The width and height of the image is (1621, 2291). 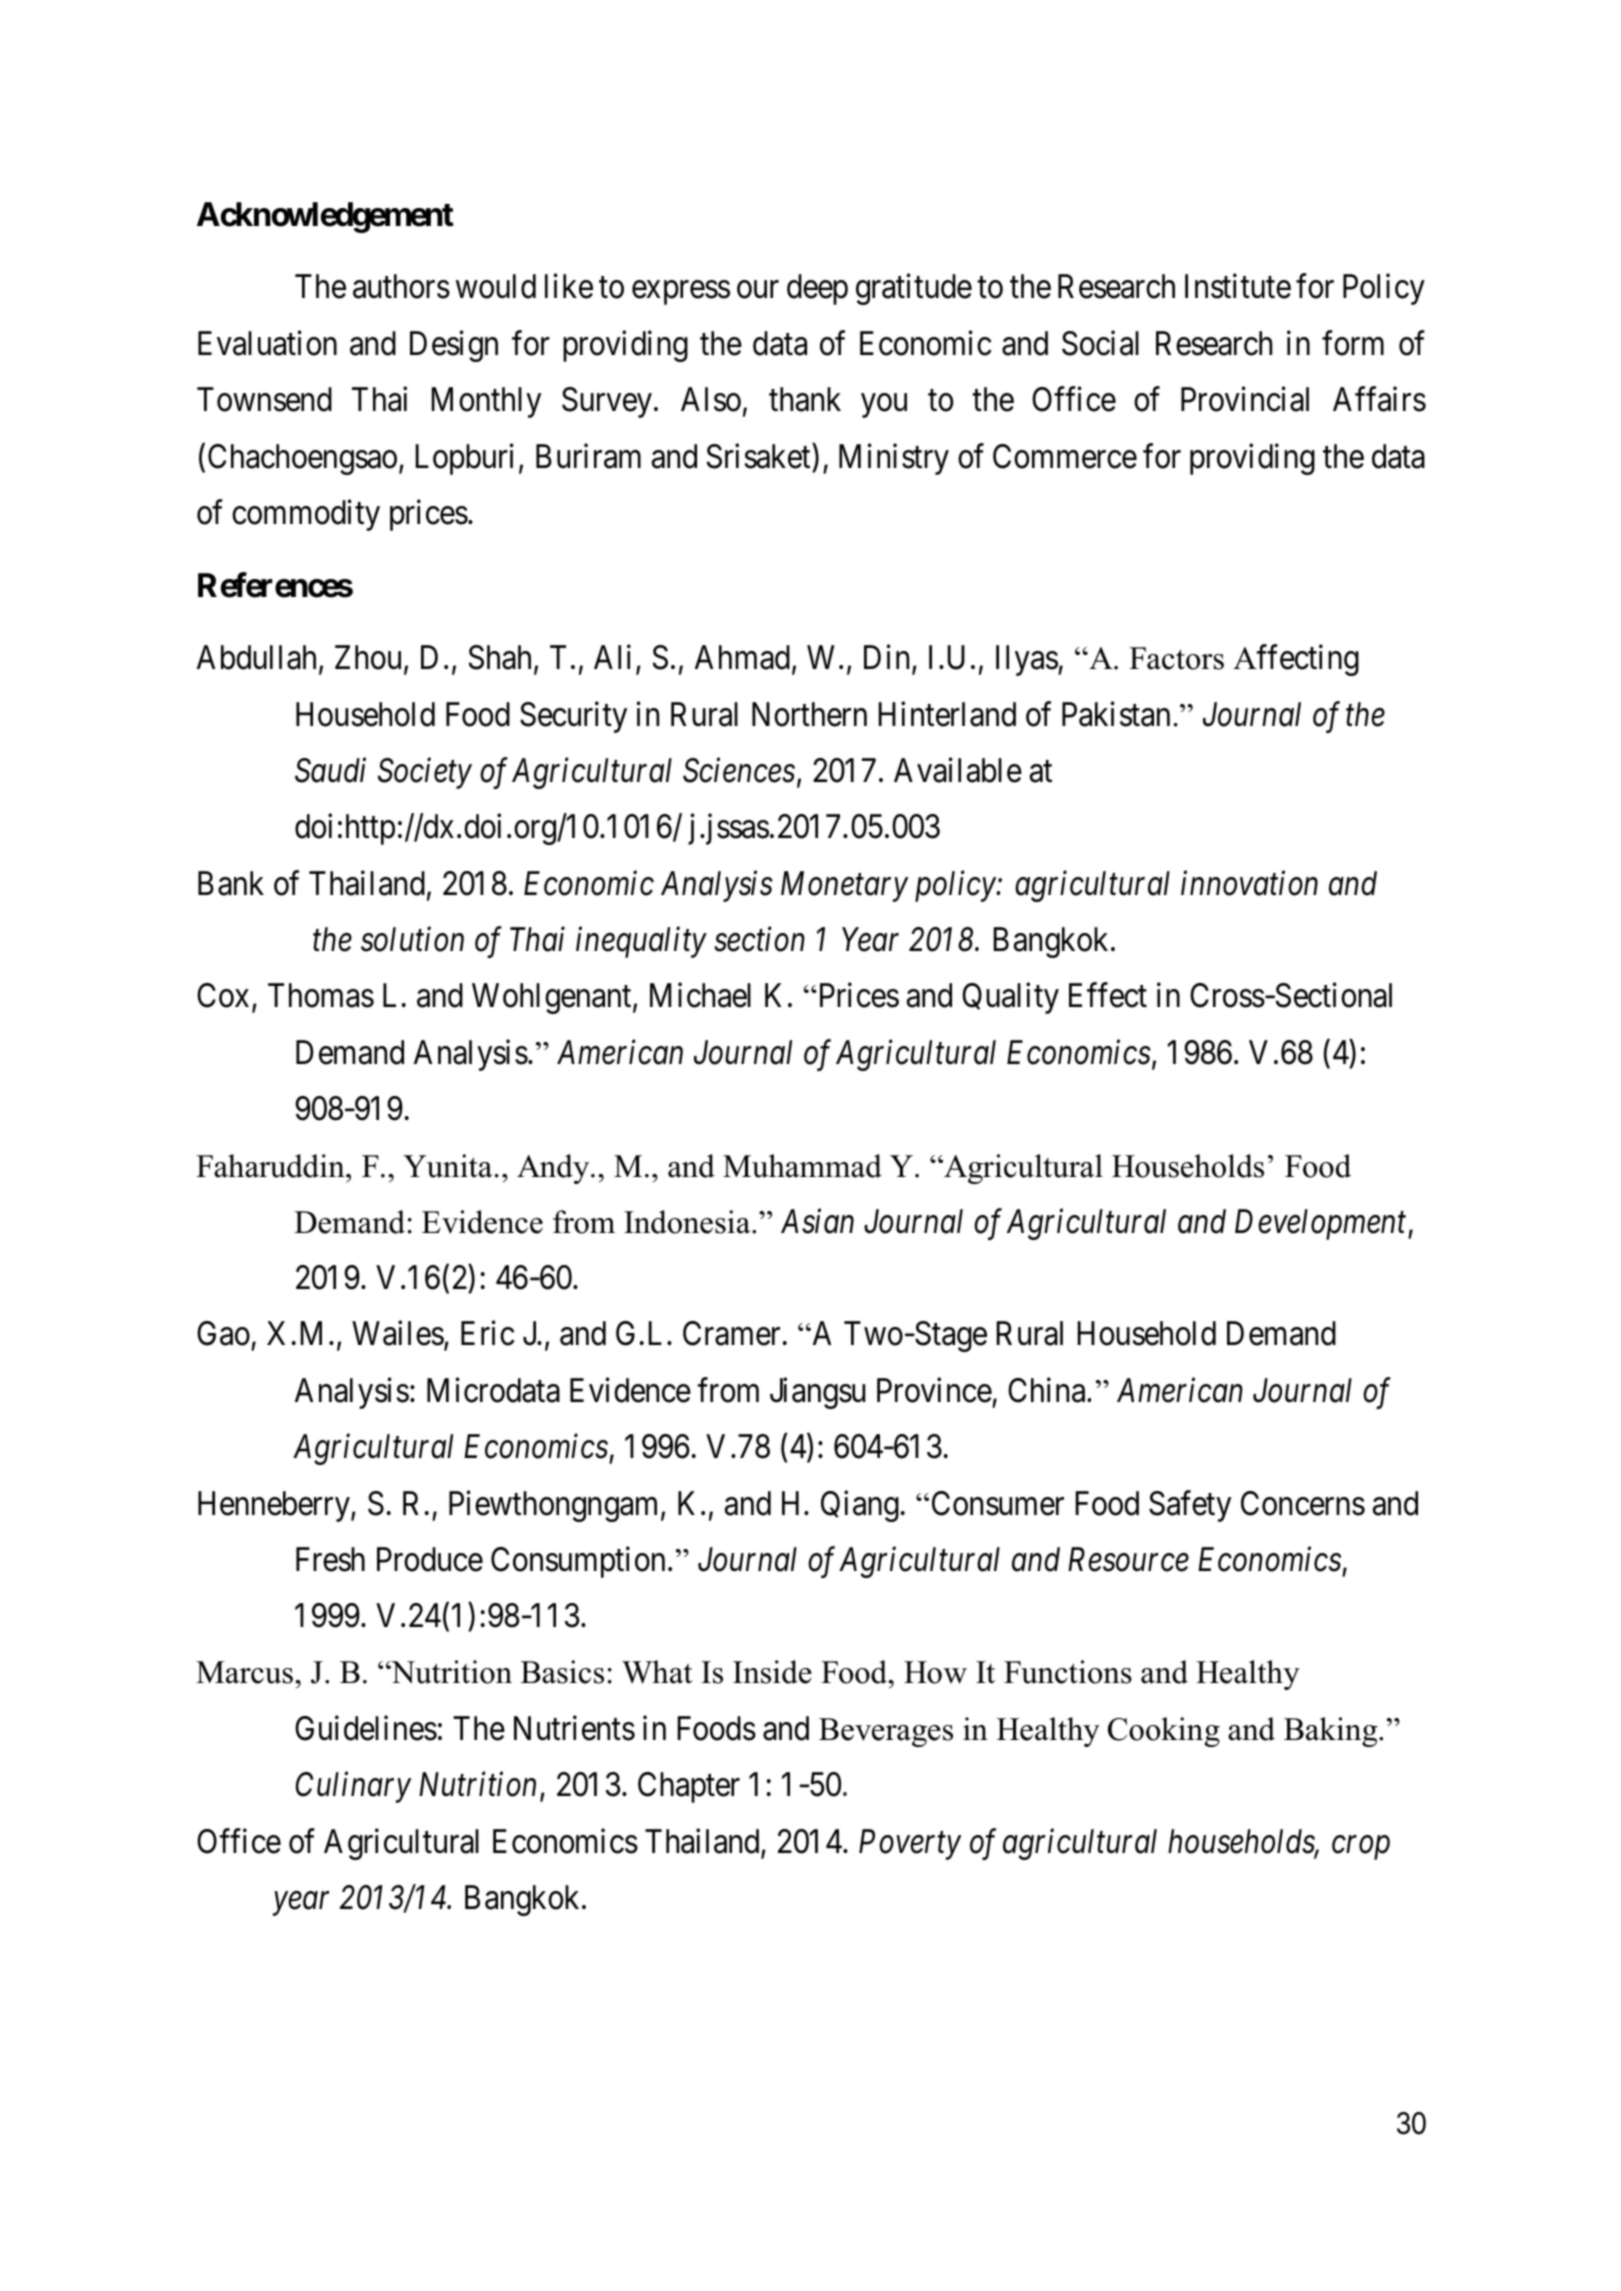 What do you see at coordinates (1108, 995) in the image?
I see `Effect` at bounding box center [1108, 995].
